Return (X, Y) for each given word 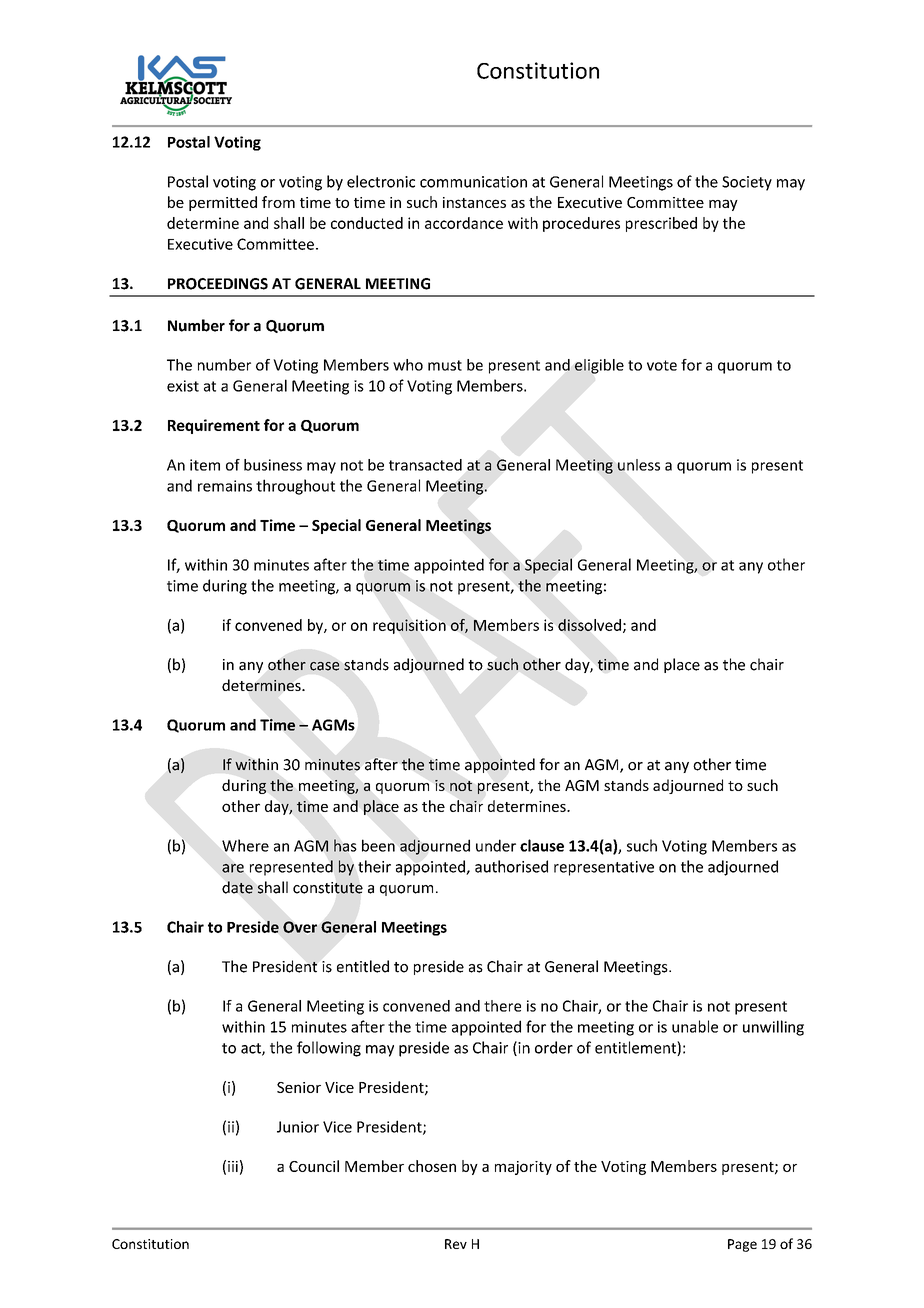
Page (742, 1245)
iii (233, 1166)
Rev (456, 1244)
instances (474, 202)
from (278, 202)
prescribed (661, 224)
